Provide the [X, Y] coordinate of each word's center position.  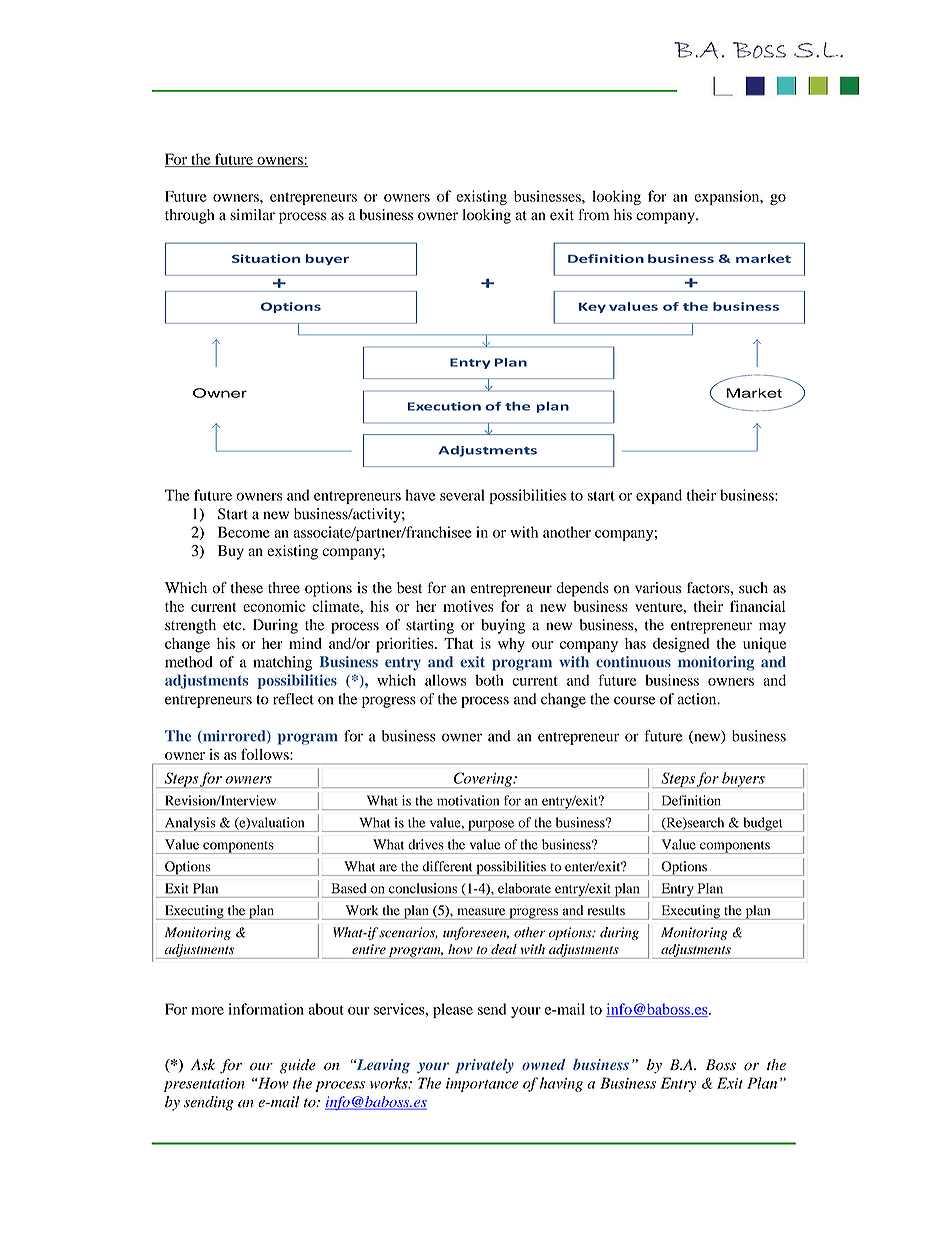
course [634, 700]
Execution [444, 406]
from [594, 215]
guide [298, 1066]
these [247, 588]
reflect [293, 699]
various [658, 588]
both [489, 680]
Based [349, 888]
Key [592, 307]
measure [481, 912]
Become [244, 532]
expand [659, 496]
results [606, 910]
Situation [266, 258]
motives [468, 606]
